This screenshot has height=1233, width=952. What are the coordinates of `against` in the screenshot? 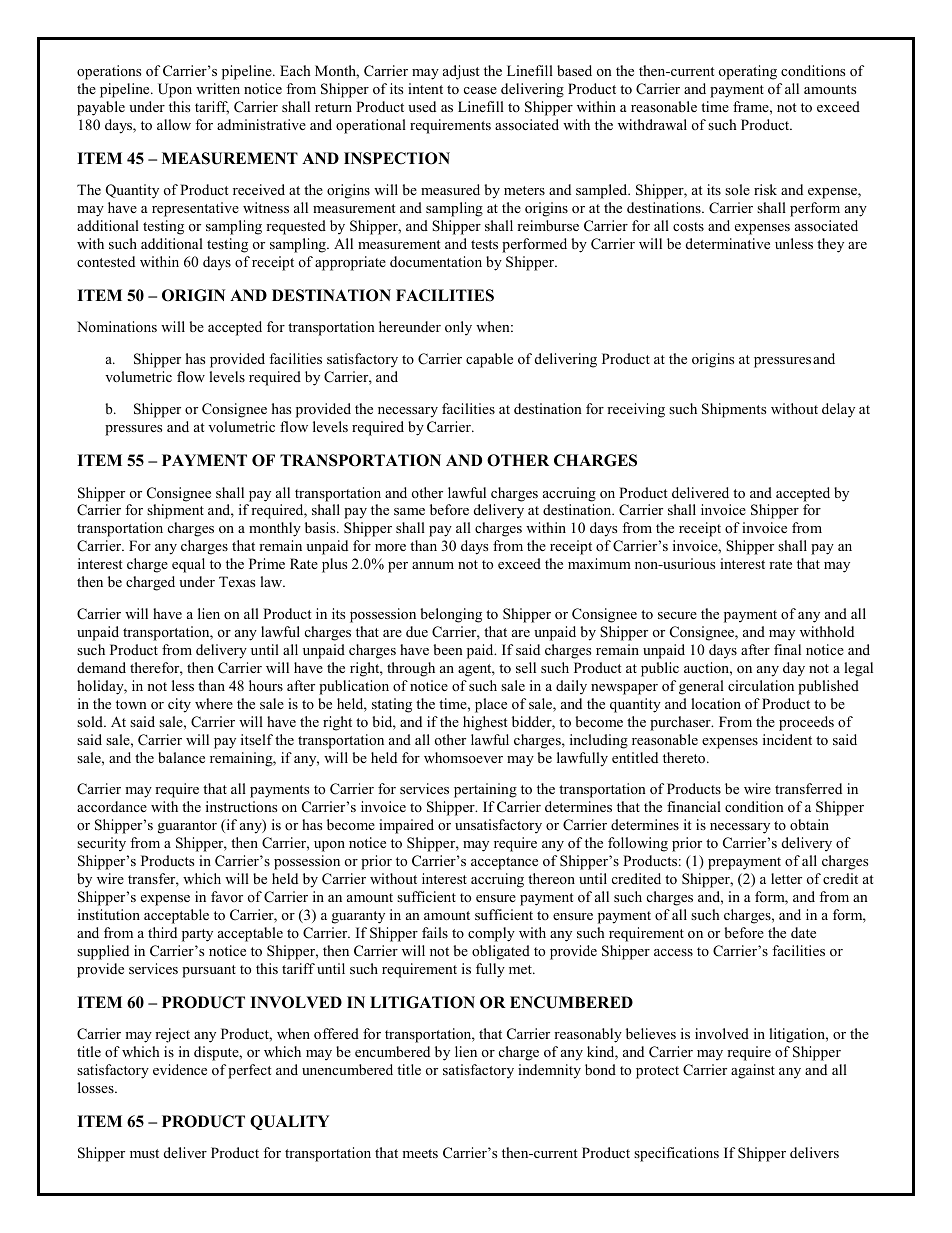 It's located at (753, 1071).
